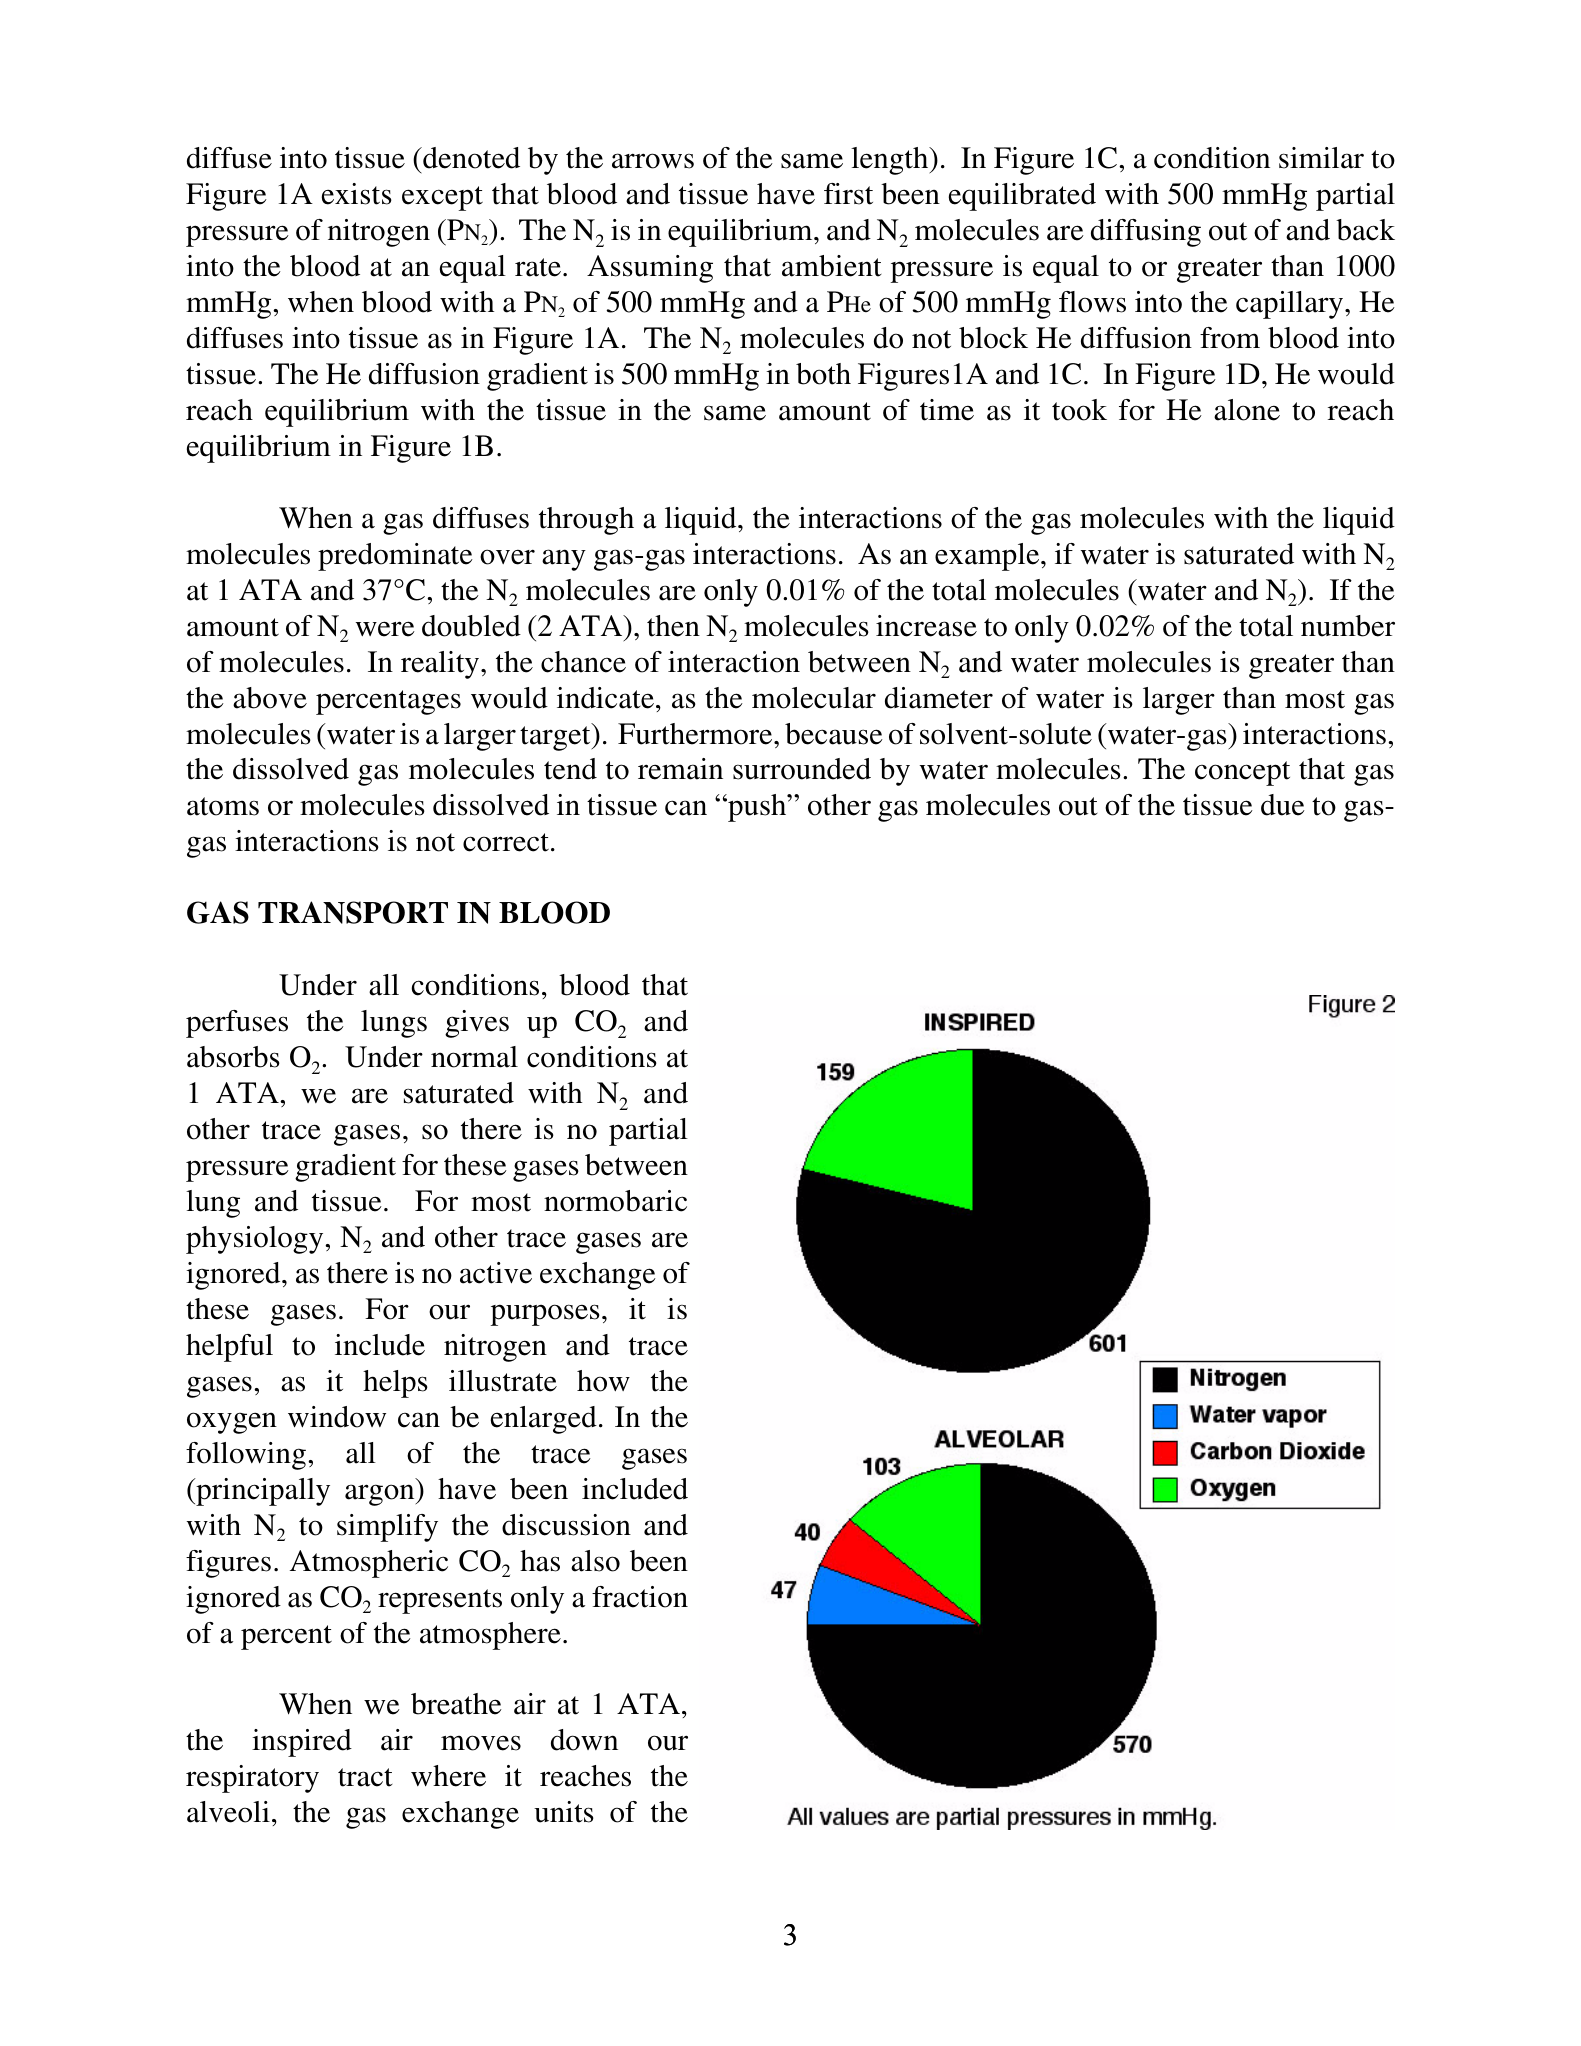 The width and height of the page is (1581, 2046). I want to click on above, so click(270, 698).
